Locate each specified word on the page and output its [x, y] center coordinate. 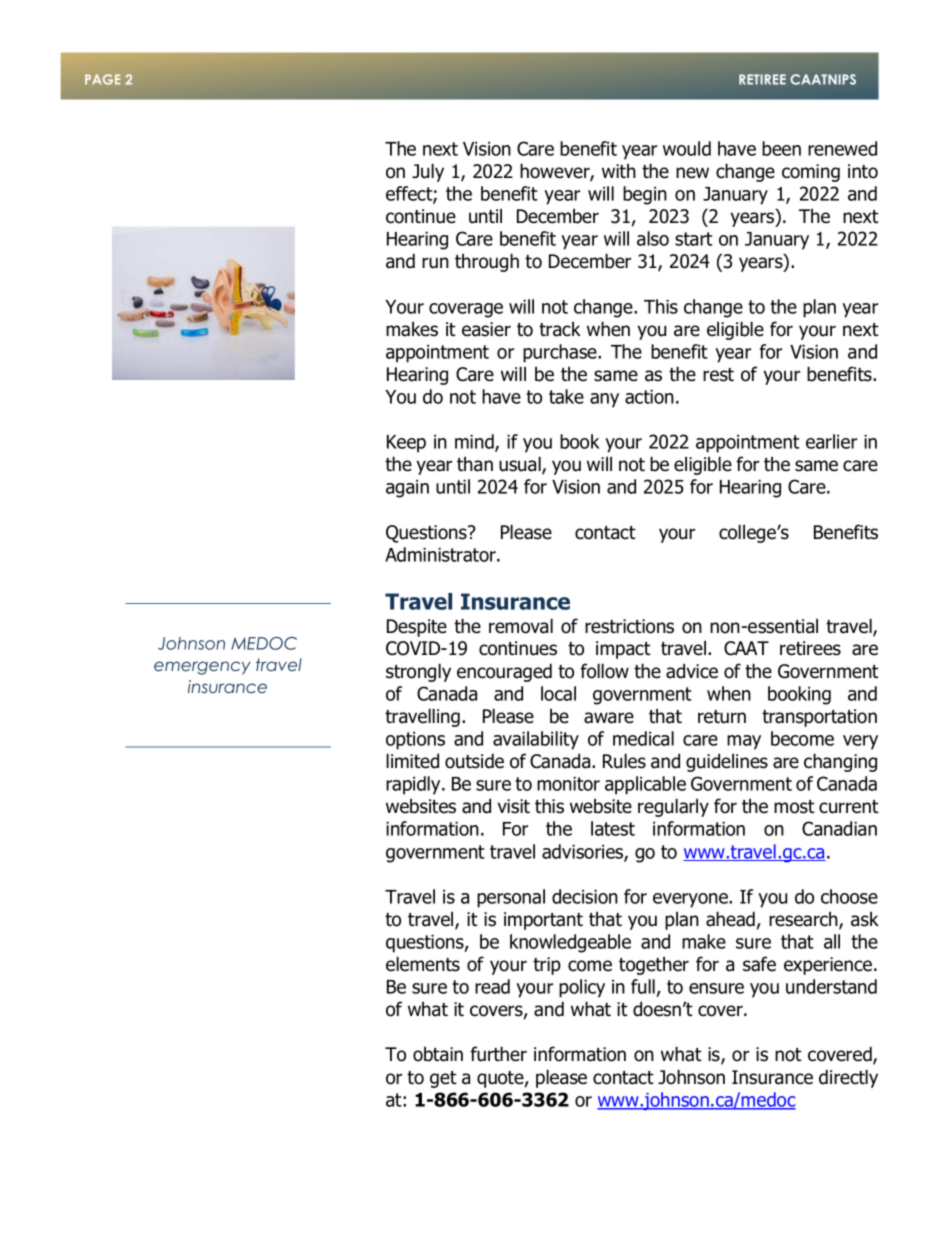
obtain [438, 1054]
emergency [202, 668]
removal [521, 626]
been [781, 148]
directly [848, 1078]
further [498, 1054]
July [428, 172]
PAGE [102, 79]
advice [692, 671]
